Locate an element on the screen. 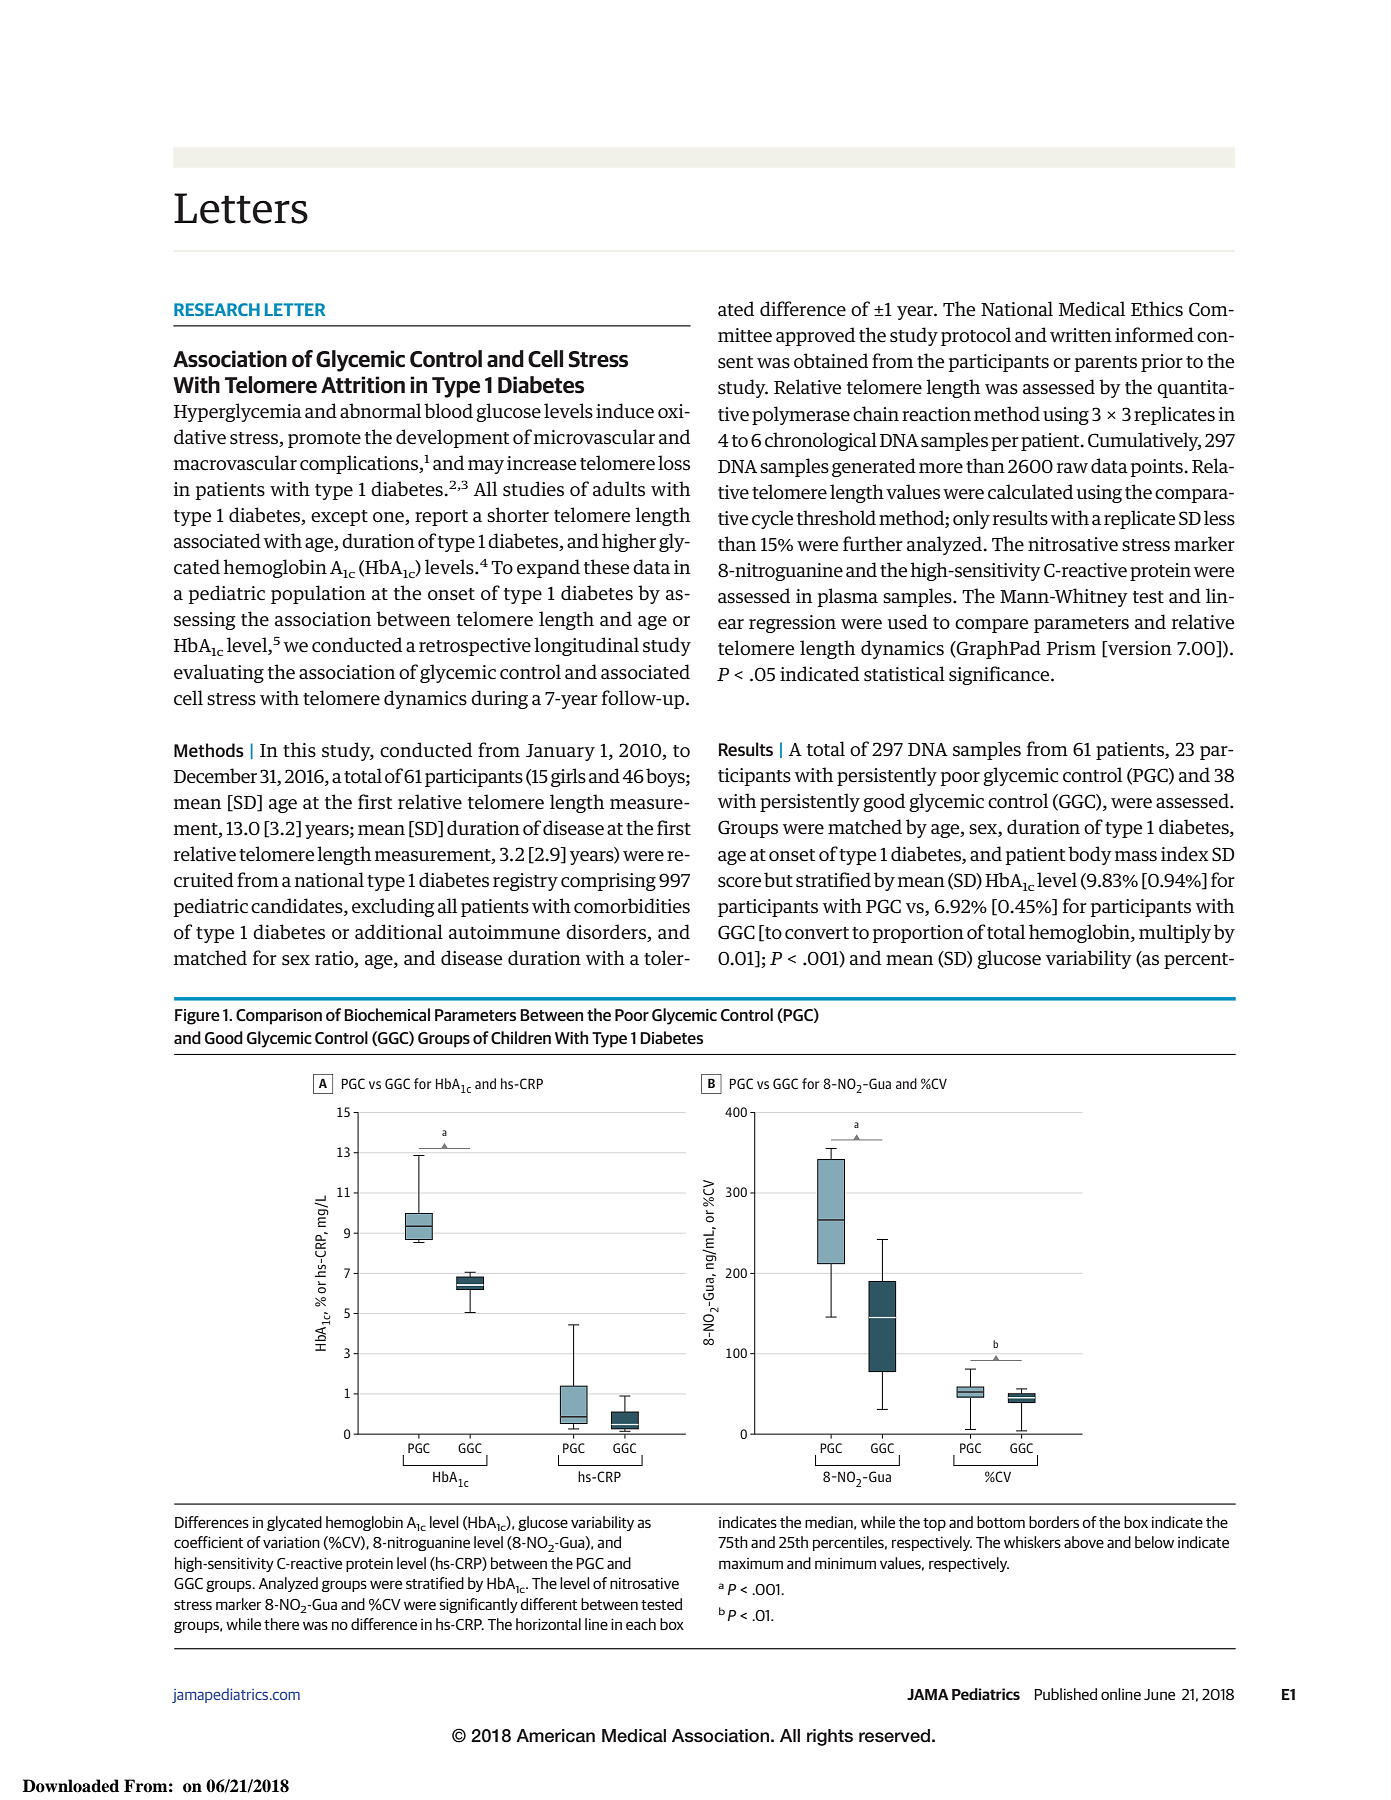  RESEARCH is located at coordinates (217, 309).
